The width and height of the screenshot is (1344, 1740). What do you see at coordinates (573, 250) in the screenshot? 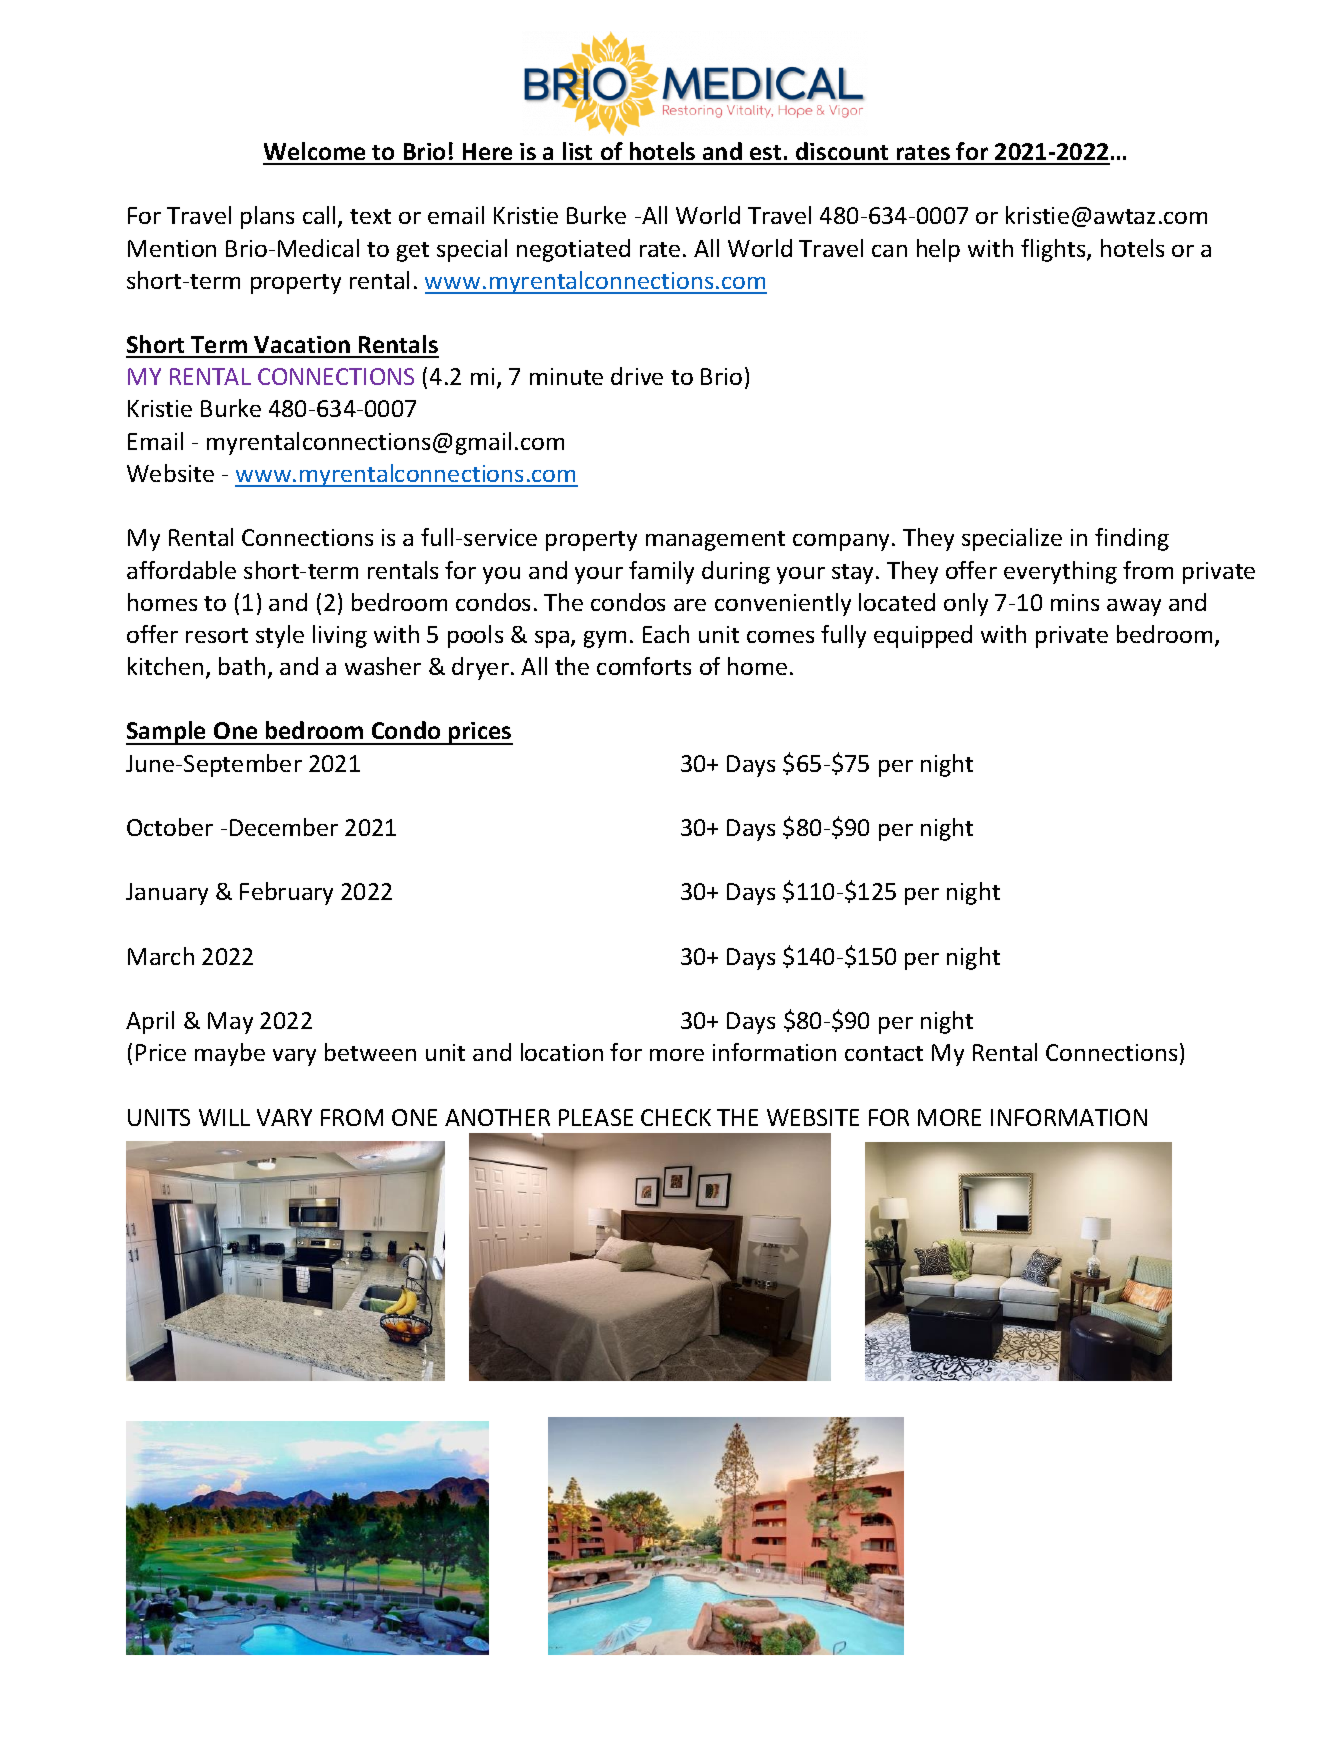
I see `negotiated` at bounding box center [573, 250].
